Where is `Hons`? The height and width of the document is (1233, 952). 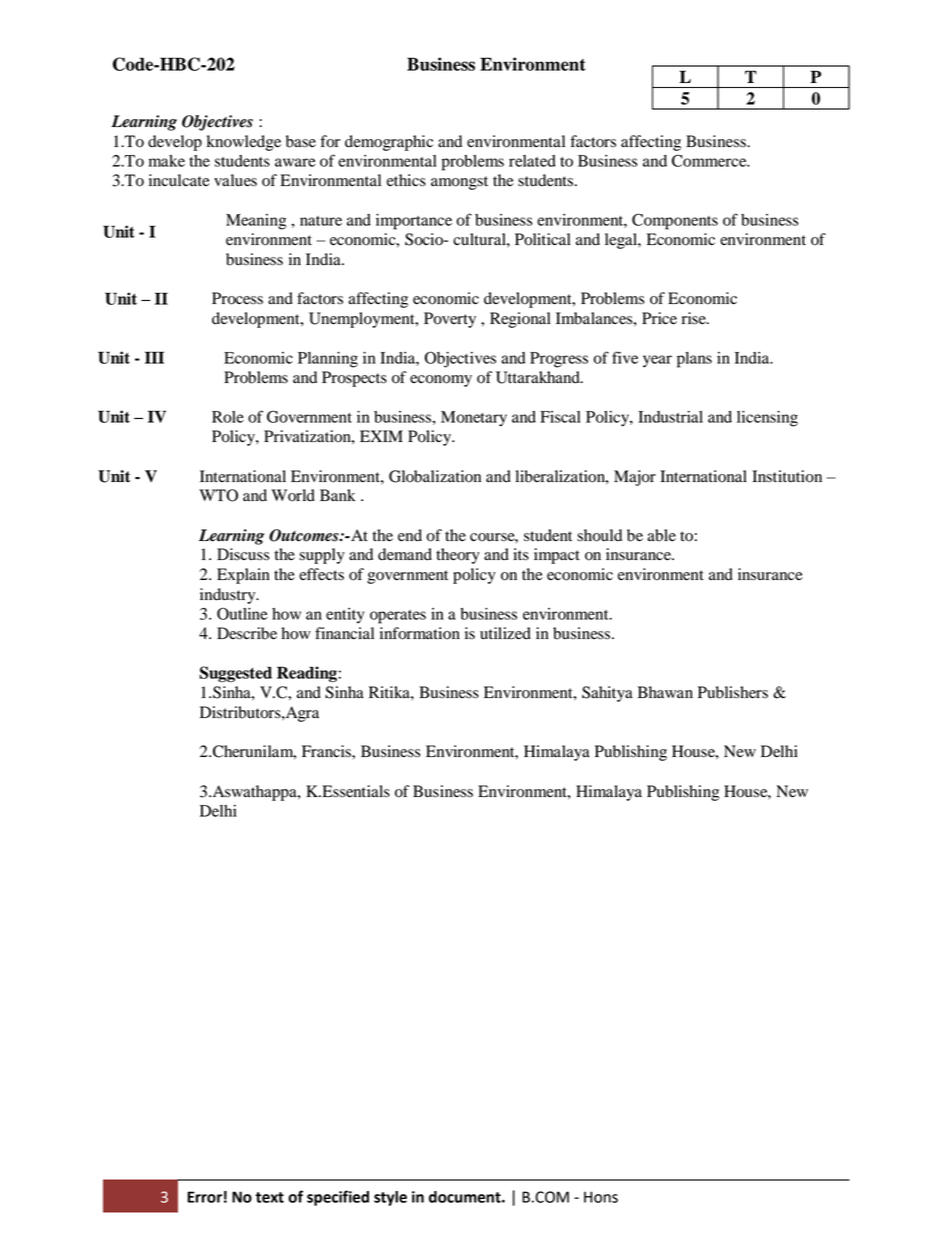 Hons is located at coordinates (601, 1197).
